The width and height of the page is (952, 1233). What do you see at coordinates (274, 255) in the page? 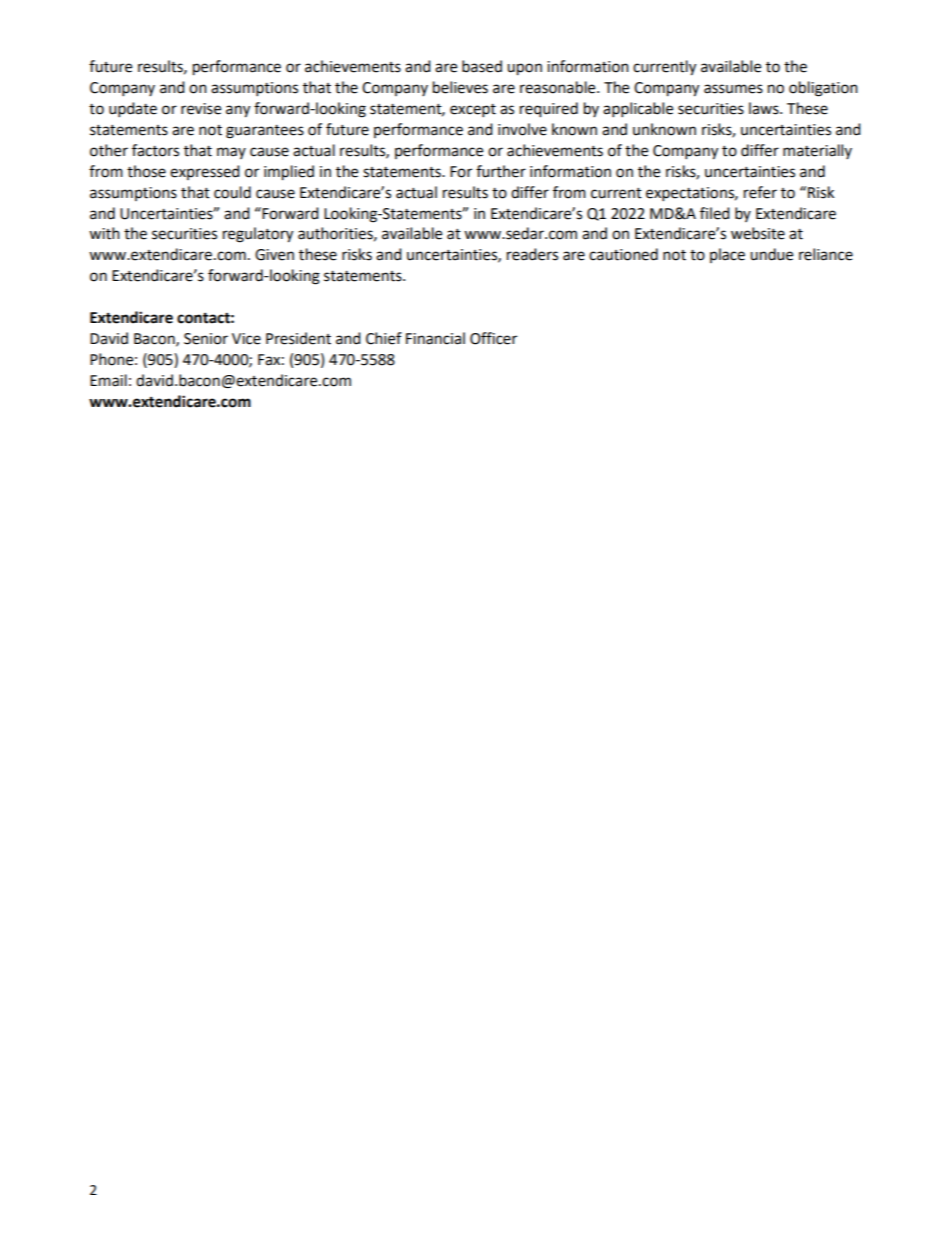
I see `Given` at bounding box center [274, 255].
